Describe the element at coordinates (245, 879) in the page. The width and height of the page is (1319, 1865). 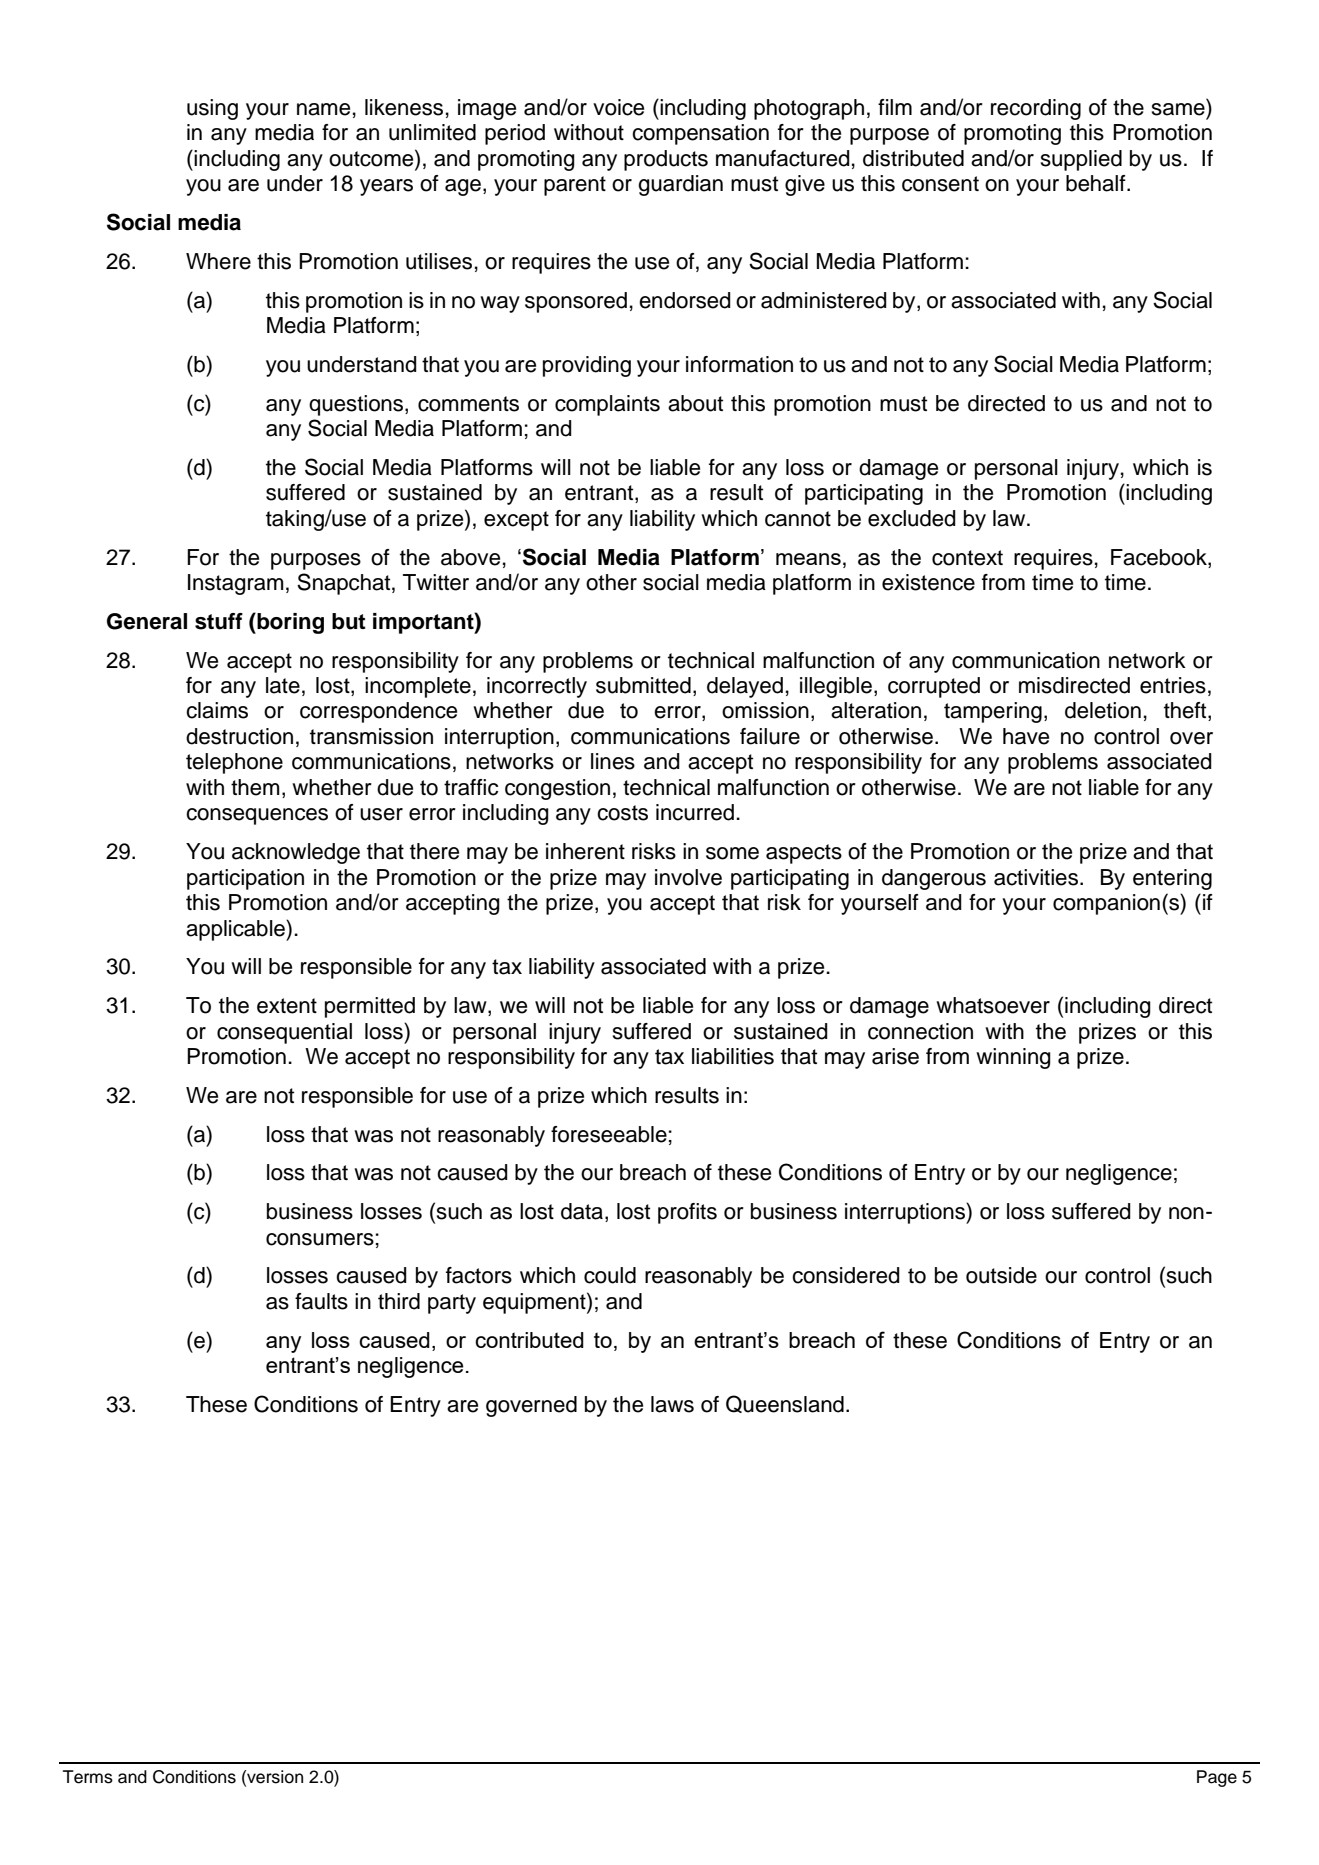
I see `participation` at that location.
